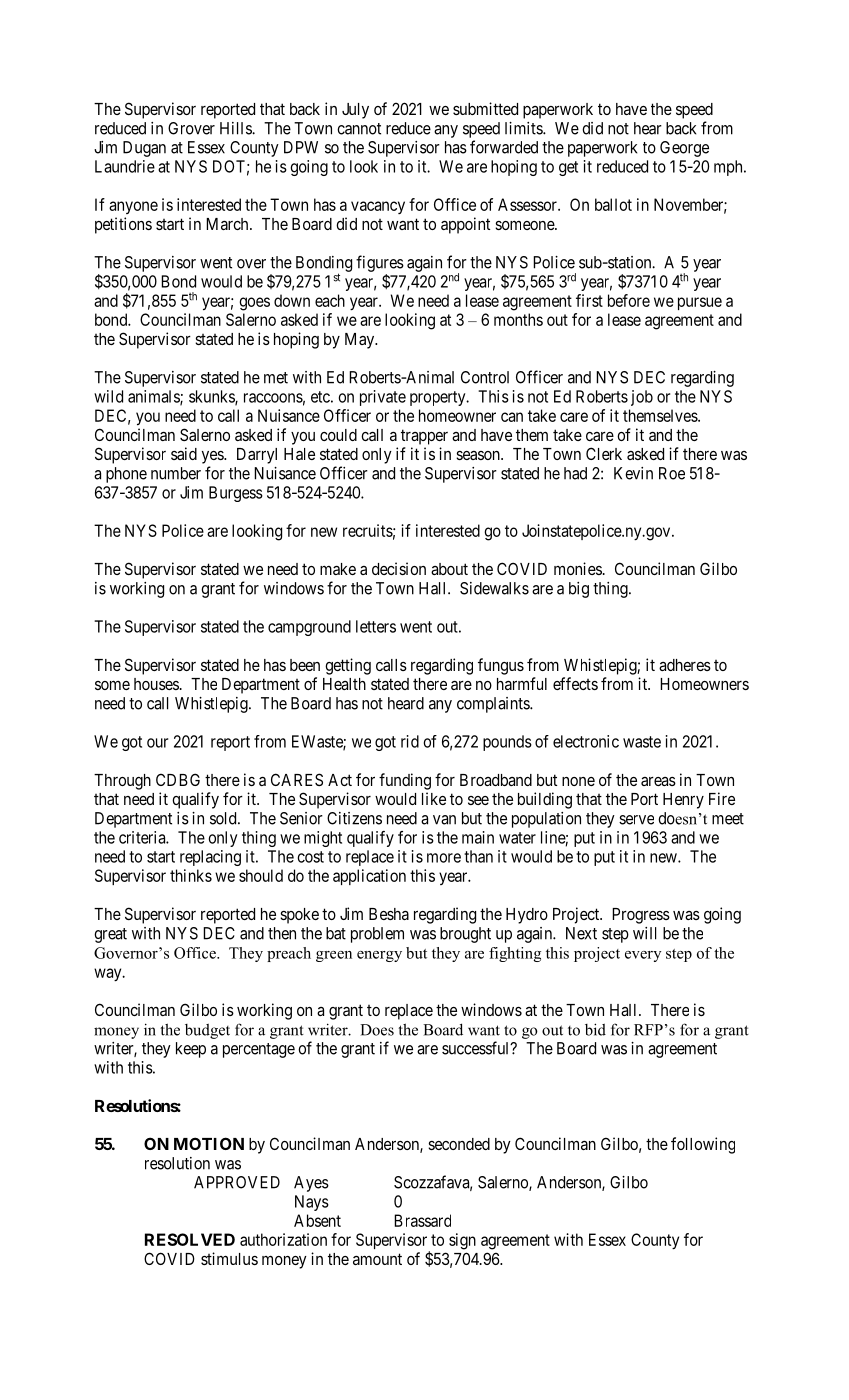 This document has width=849, height=1400. What do you see at coordinates (410, 741) in the document?
I see `rid` at bounding box center [410, 741].
